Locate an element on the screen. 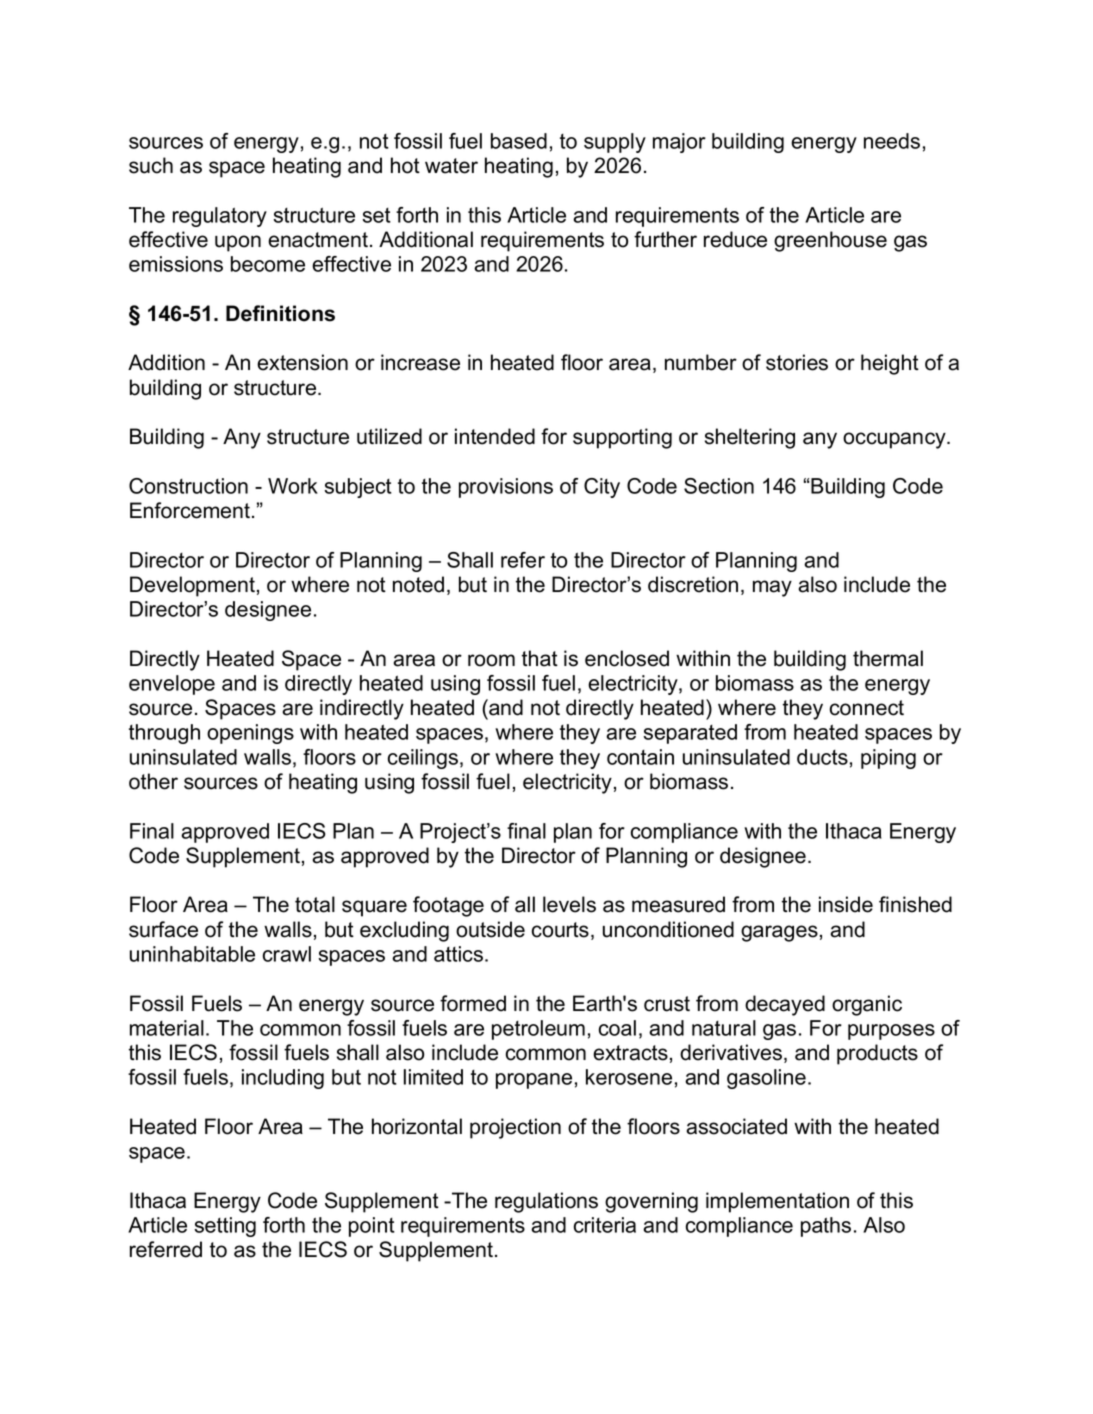  regulations is located at coordinates (546, 1202).
